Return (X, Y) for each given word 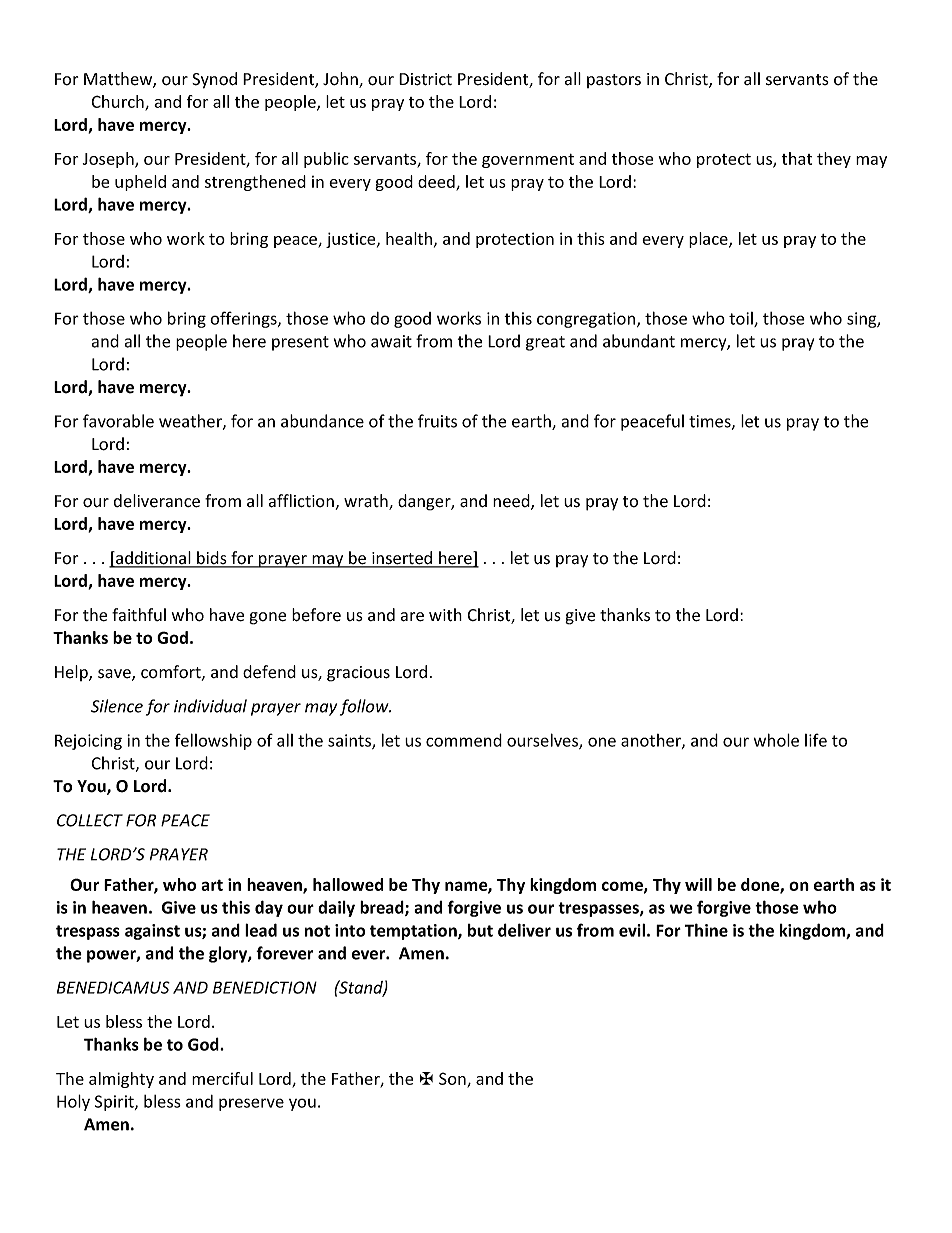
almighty (121, 1080)
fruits (437, 421)
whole (776, 740)
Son (453, 1079)
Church (119, 103)
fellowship (213, 741)
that (797, 158)
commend (464, 740)
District (425, 79)
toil (742, 319)
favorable (118, 421)
